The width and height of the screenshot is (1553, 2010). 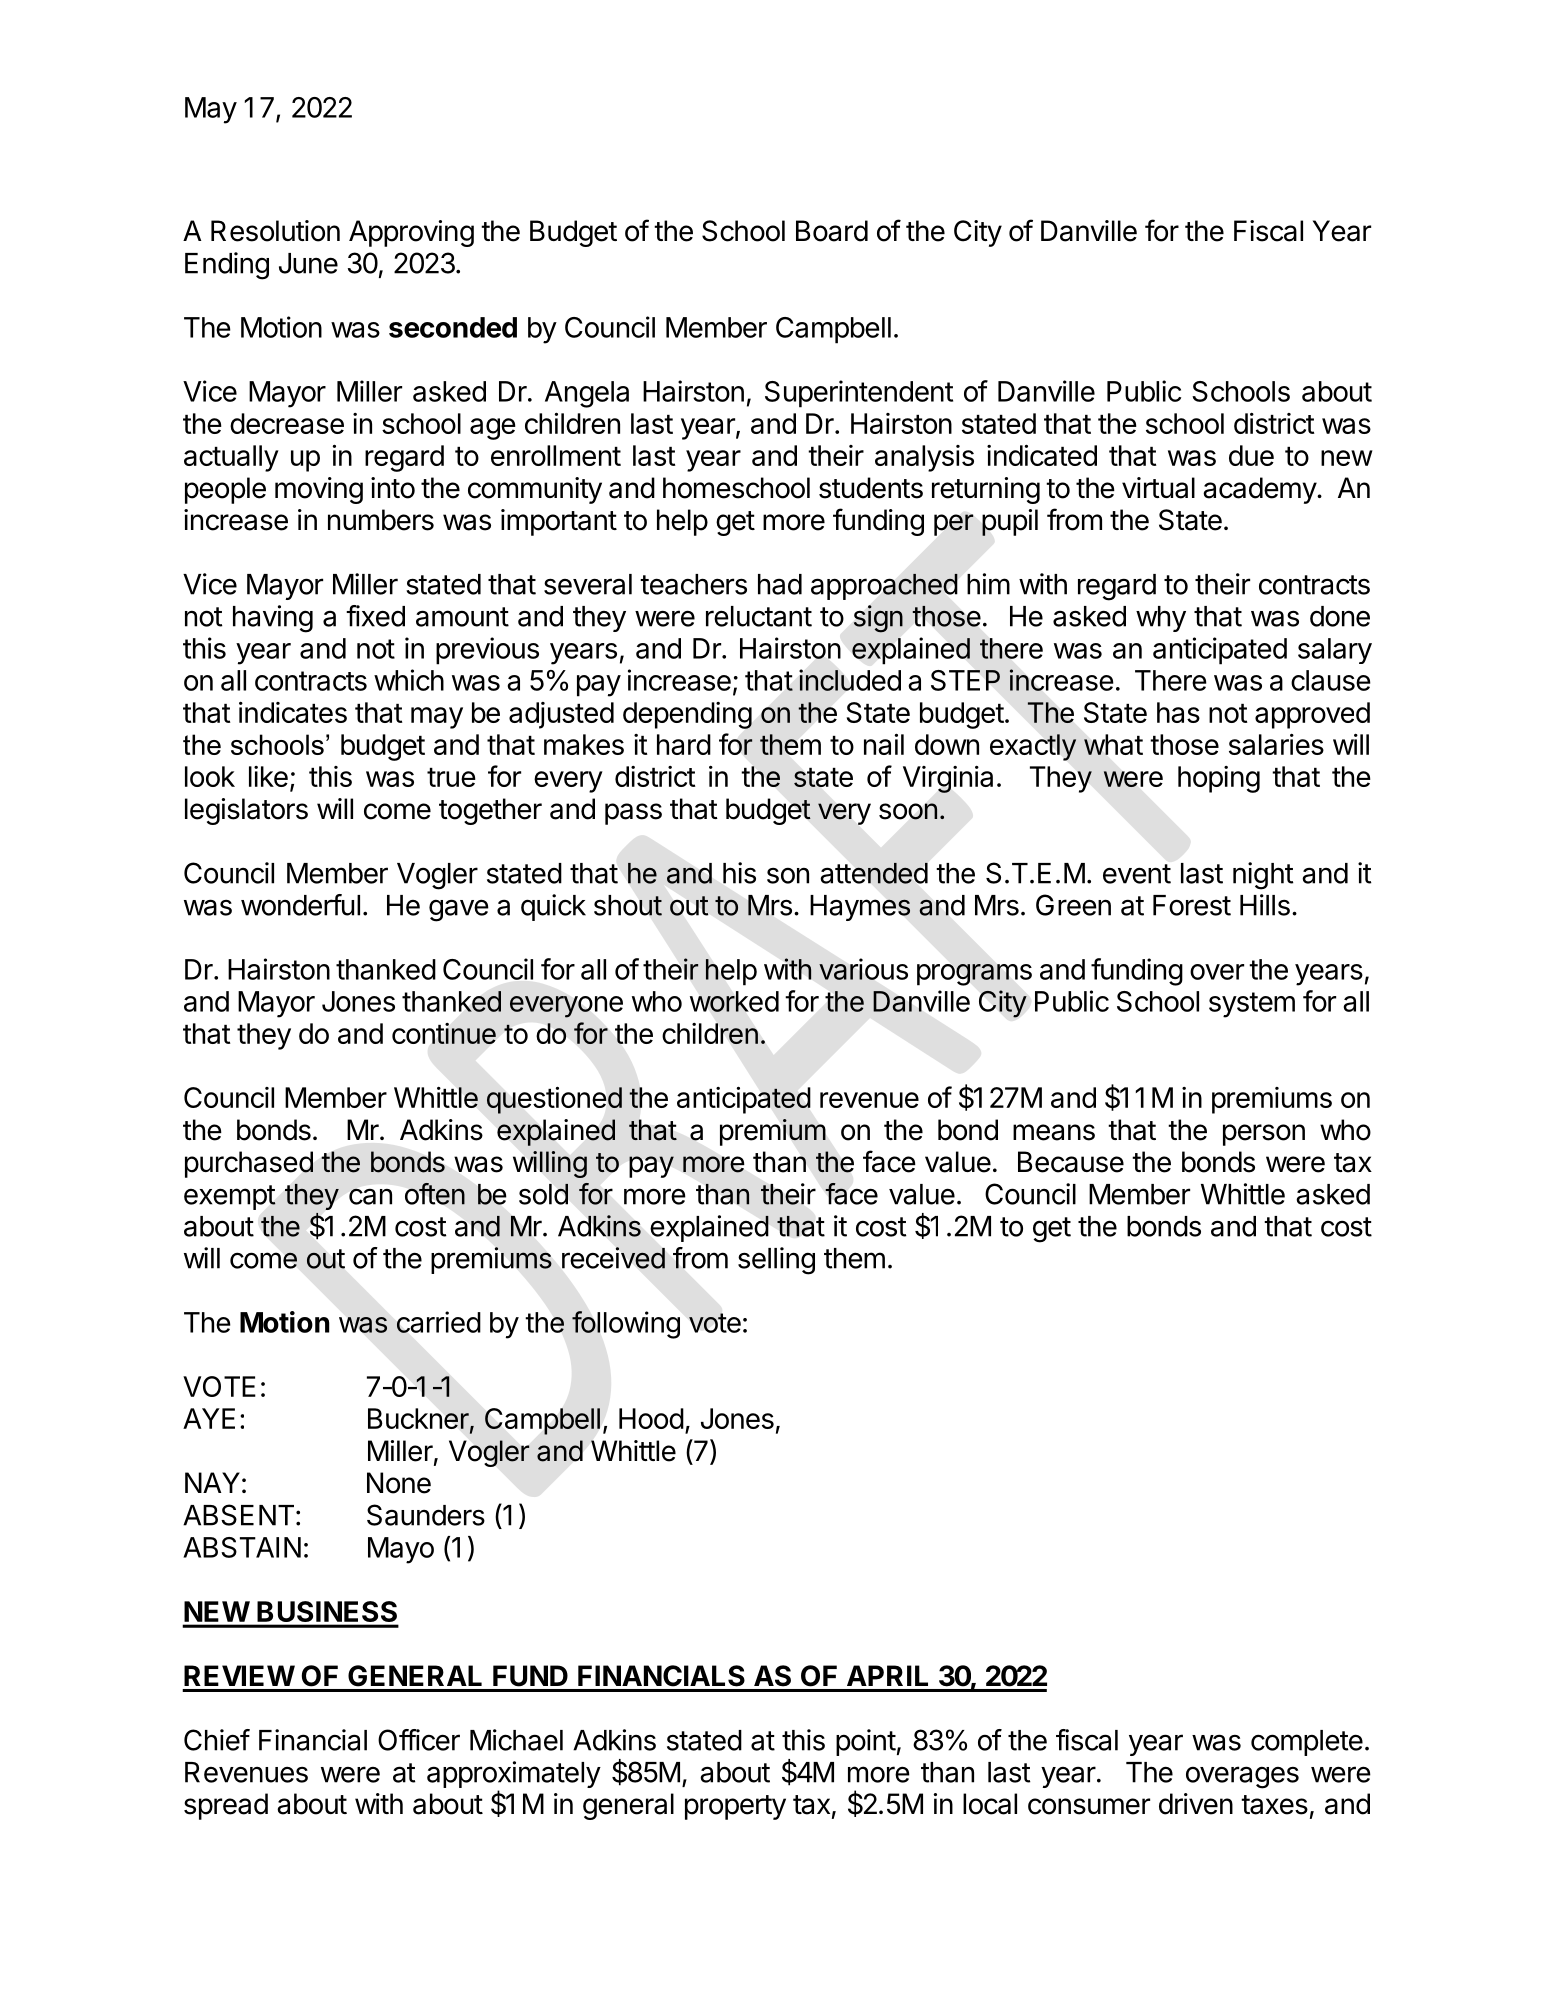 What do you see at coordinates (375, 616) in the screenshot?
I see `fixed` at bounding box center [375, 616].
